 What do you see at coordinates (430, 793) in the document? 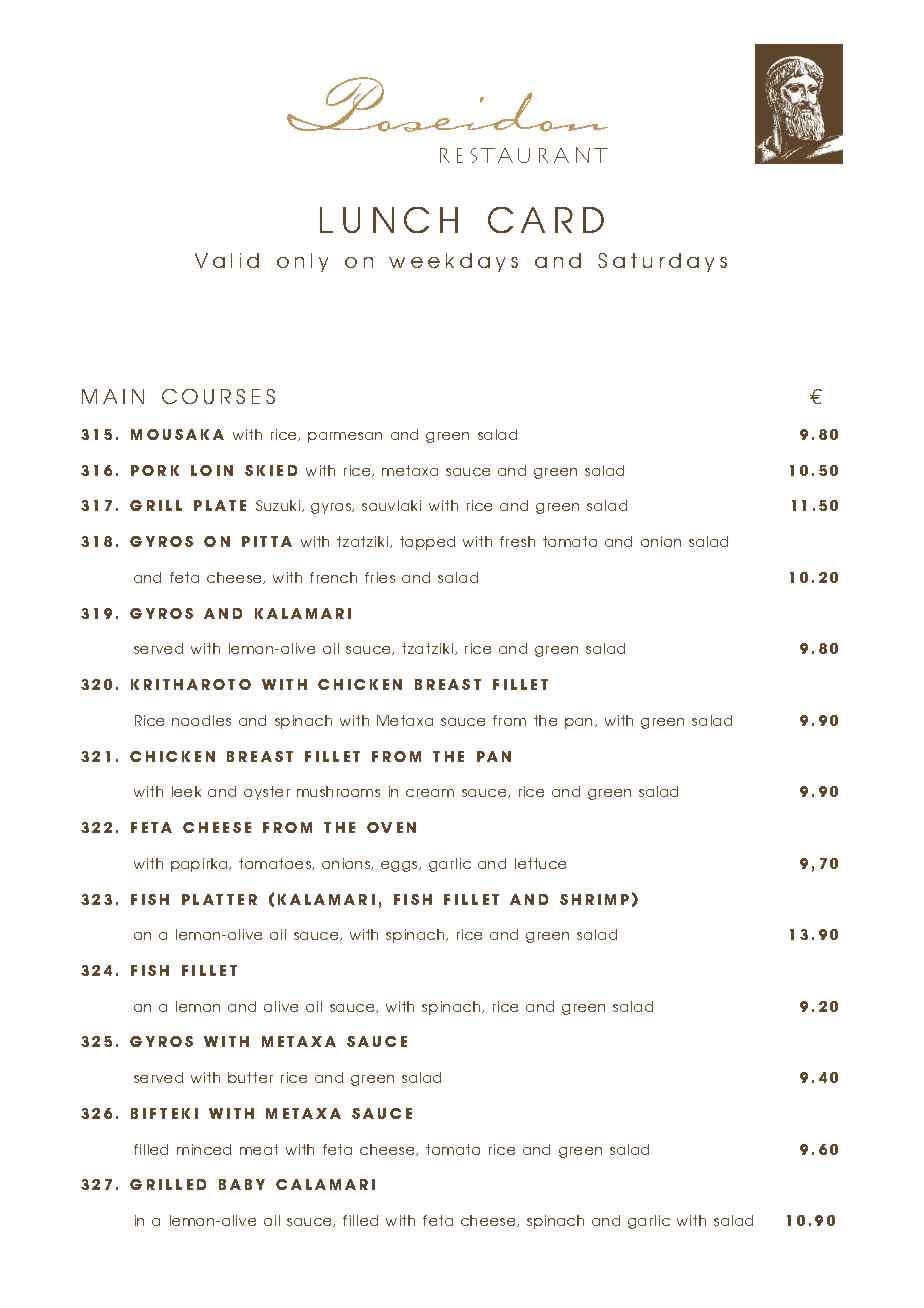
I see `cream` at bounding box center [430, 793].
